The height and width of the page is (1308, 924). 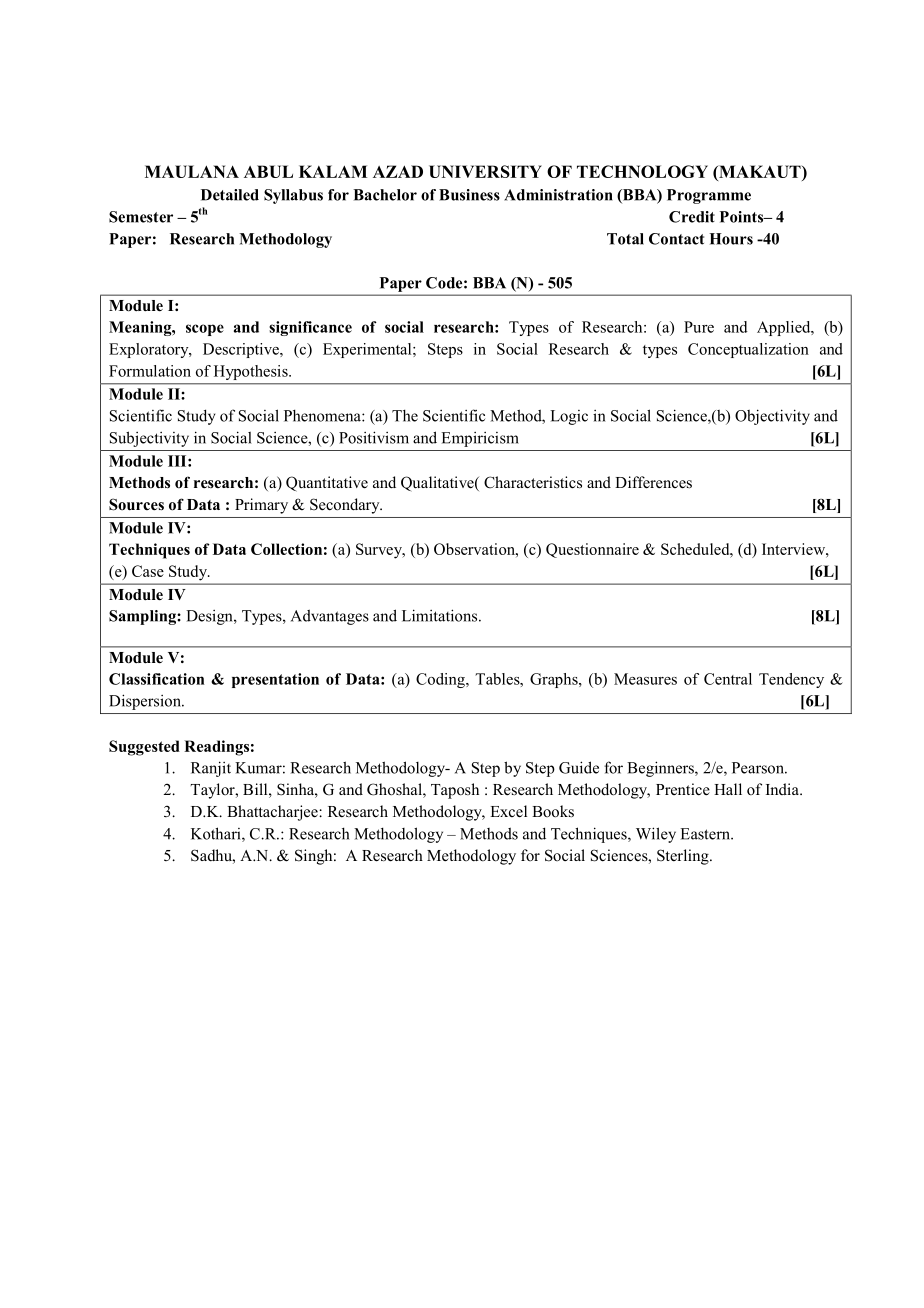 I want to click on Coding, so click(x=441, y=680).
